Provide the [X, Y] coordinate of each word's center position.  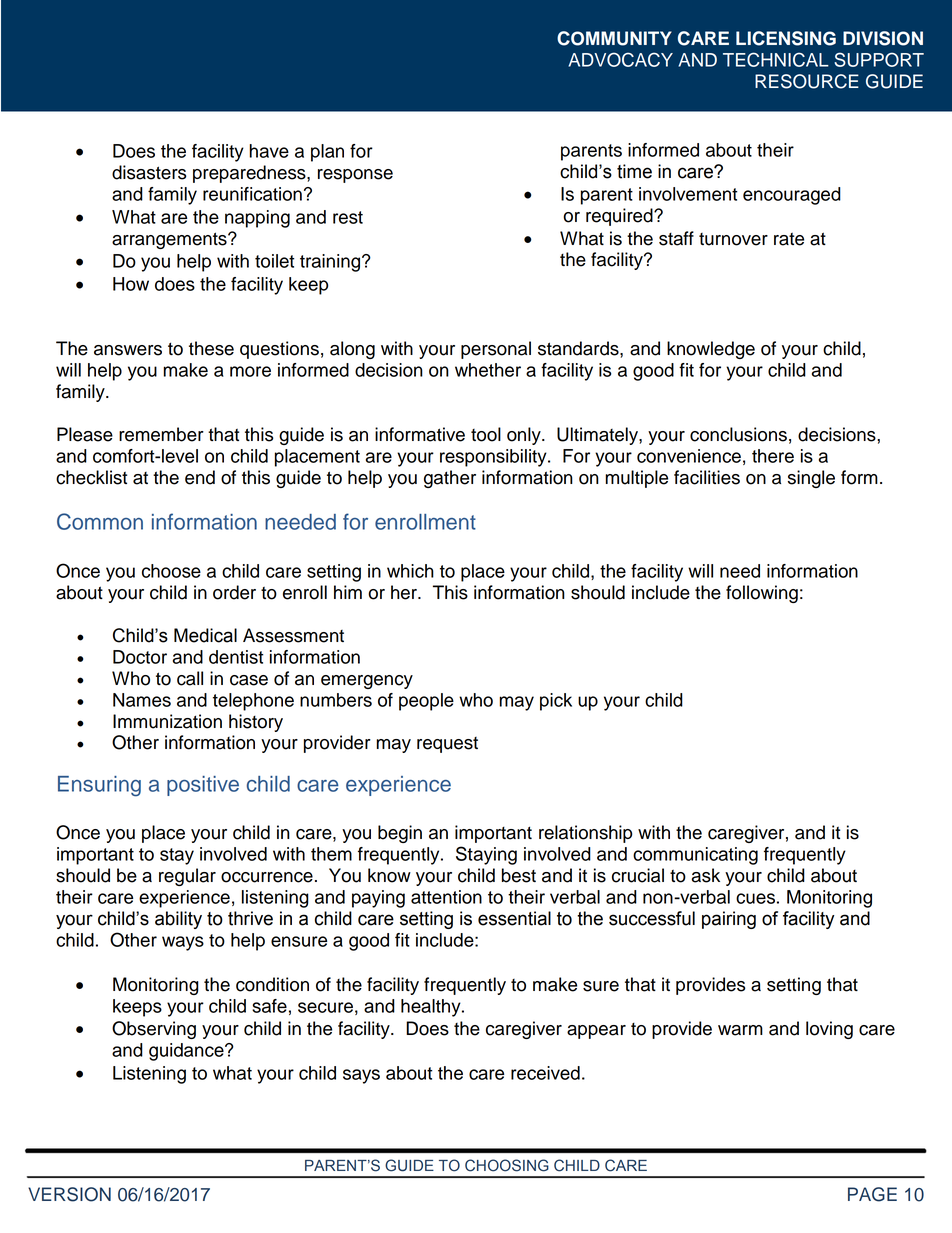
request [447, 745]
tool [486, 434]
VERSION [69, 1194]
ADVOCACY [620, 59]
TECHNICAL [776, 59]
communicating [695, 856]
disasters [149, 172]
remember [161, 434]
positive [203, 786]
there [773, 456]
